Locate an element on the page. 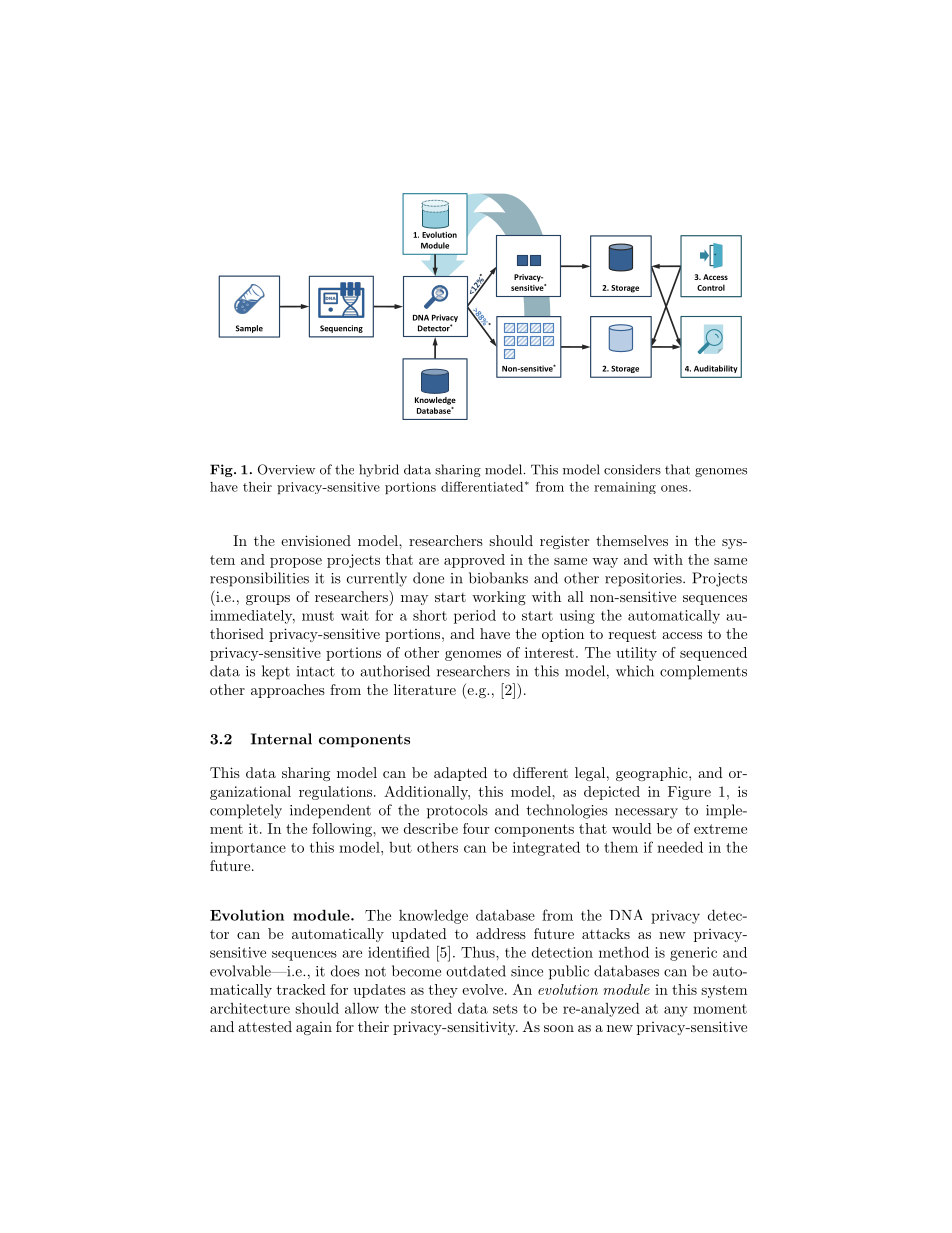  any is located at coordinates (676, 1011).
